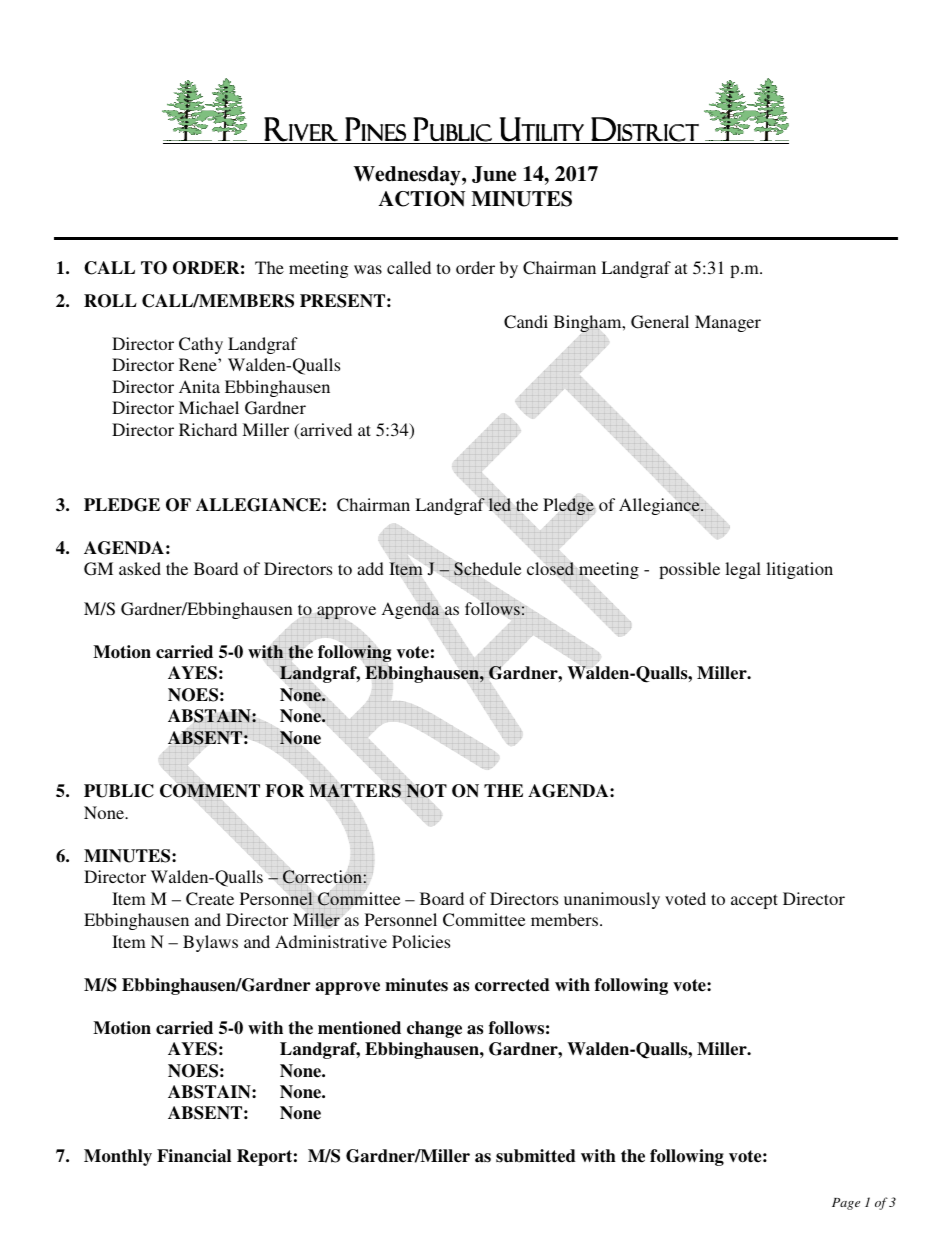  Describe the element at coordinates (426, 791) in the document. I see `NOT` at that location.
